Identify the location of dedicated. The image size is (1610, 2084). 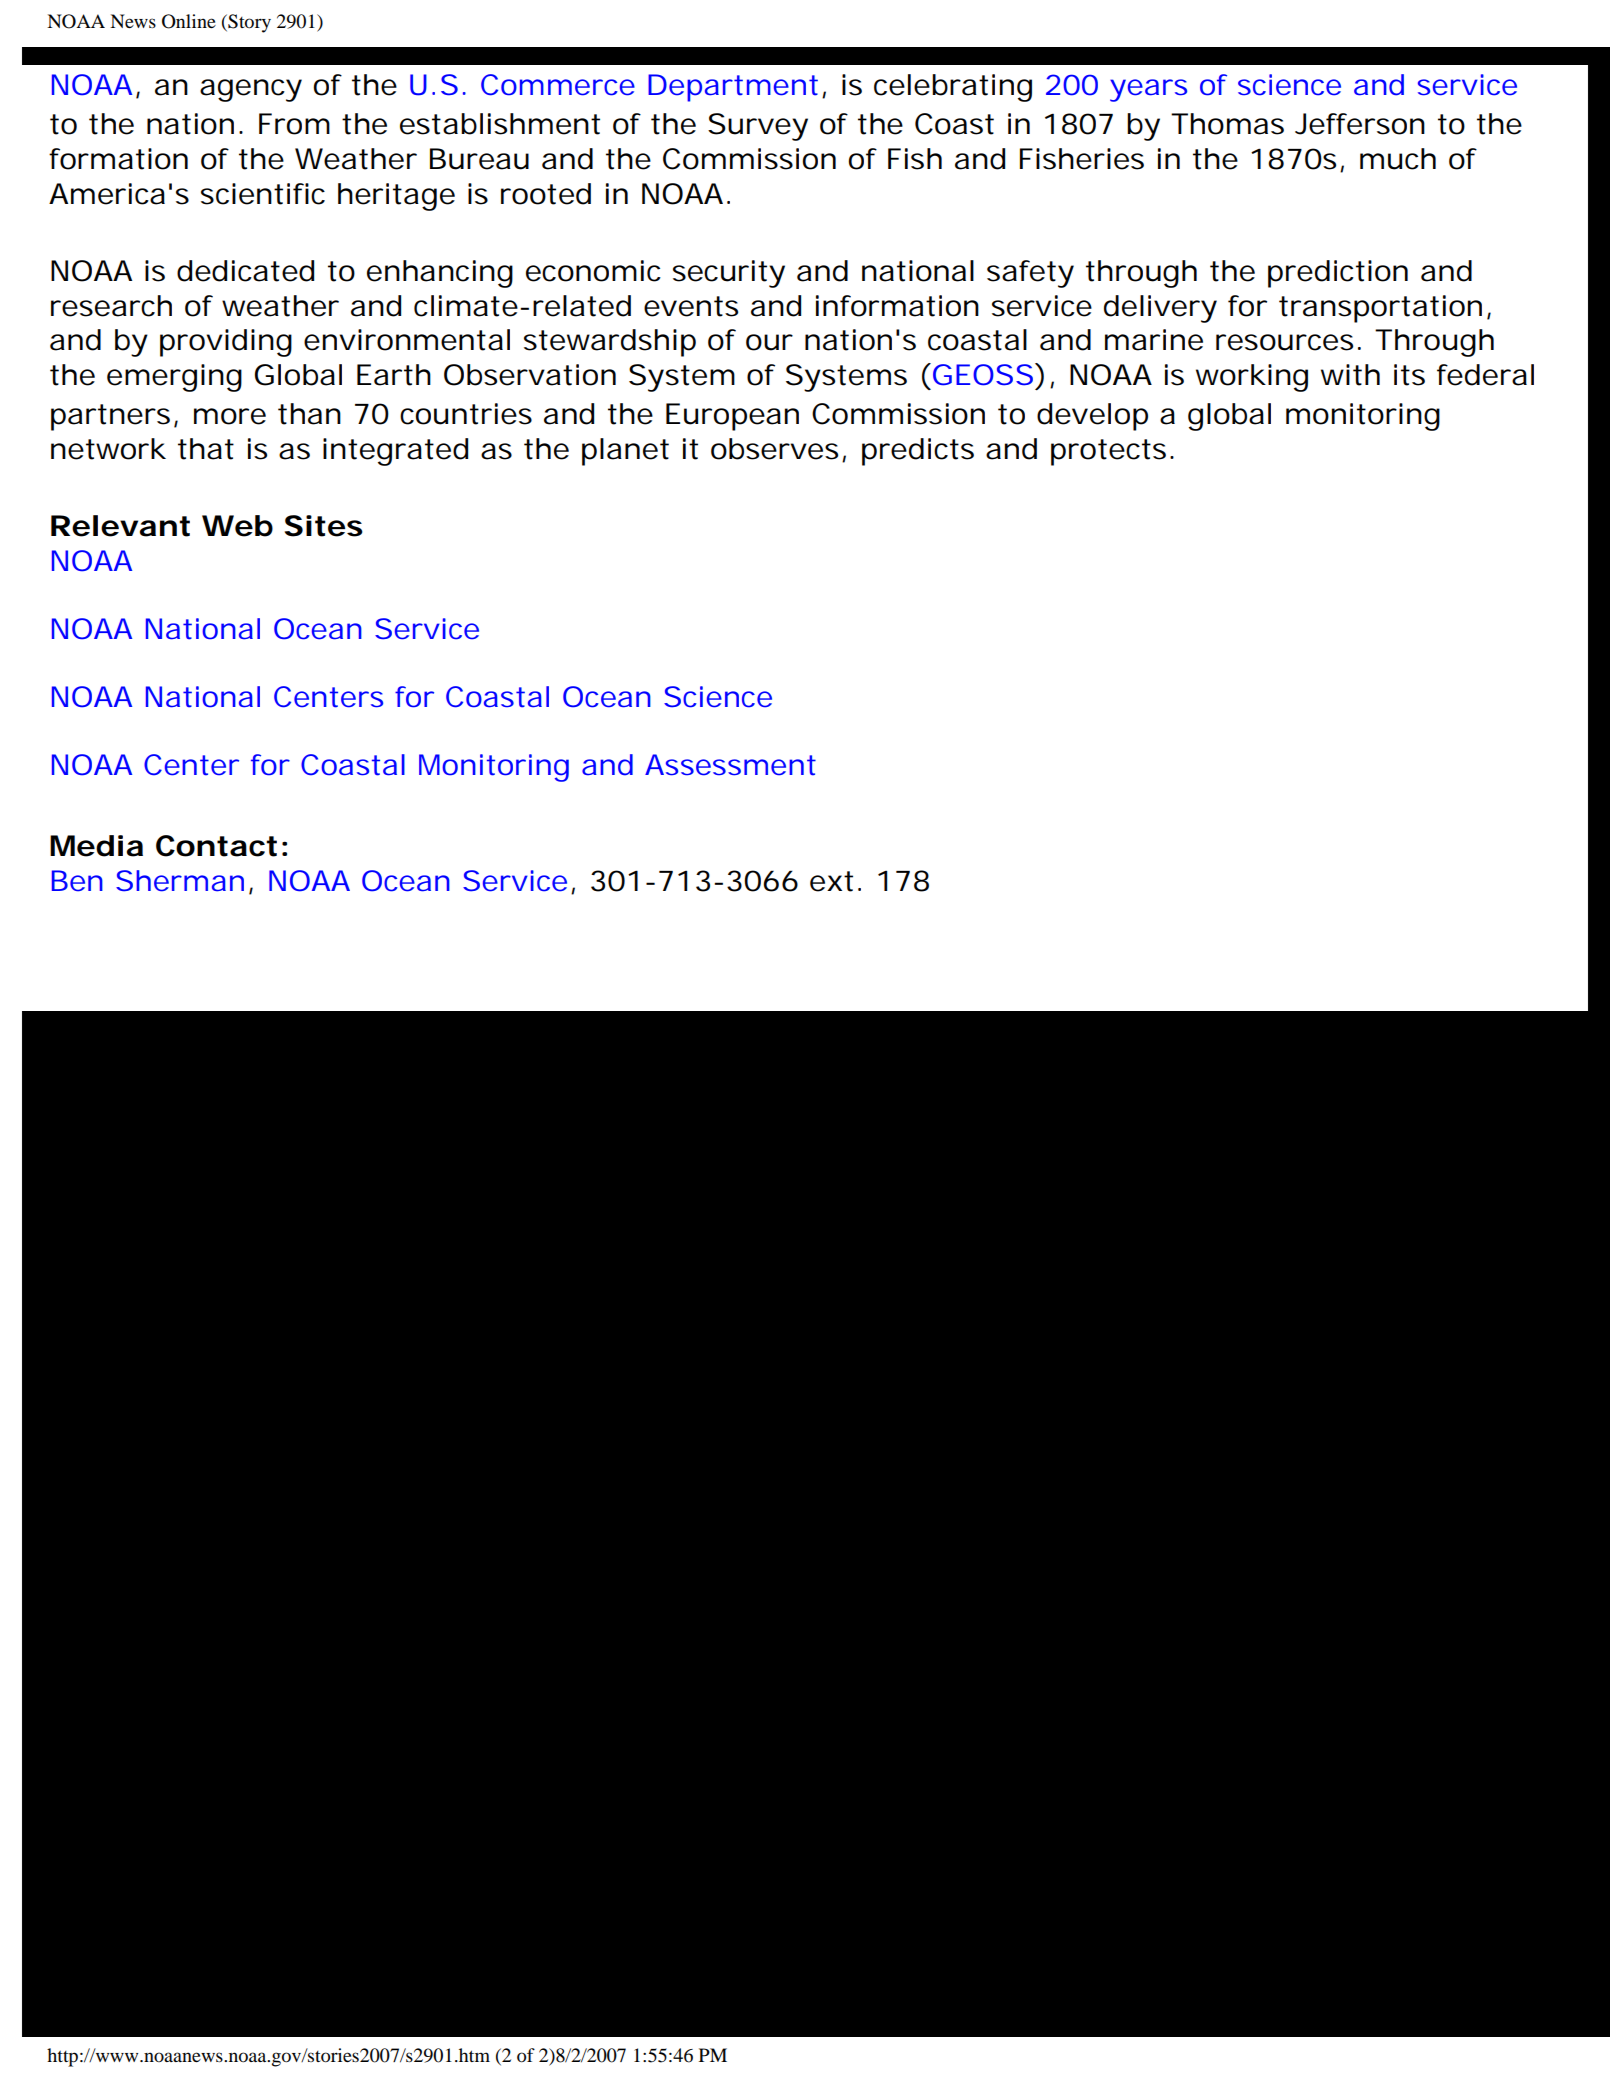
(245, 271).
